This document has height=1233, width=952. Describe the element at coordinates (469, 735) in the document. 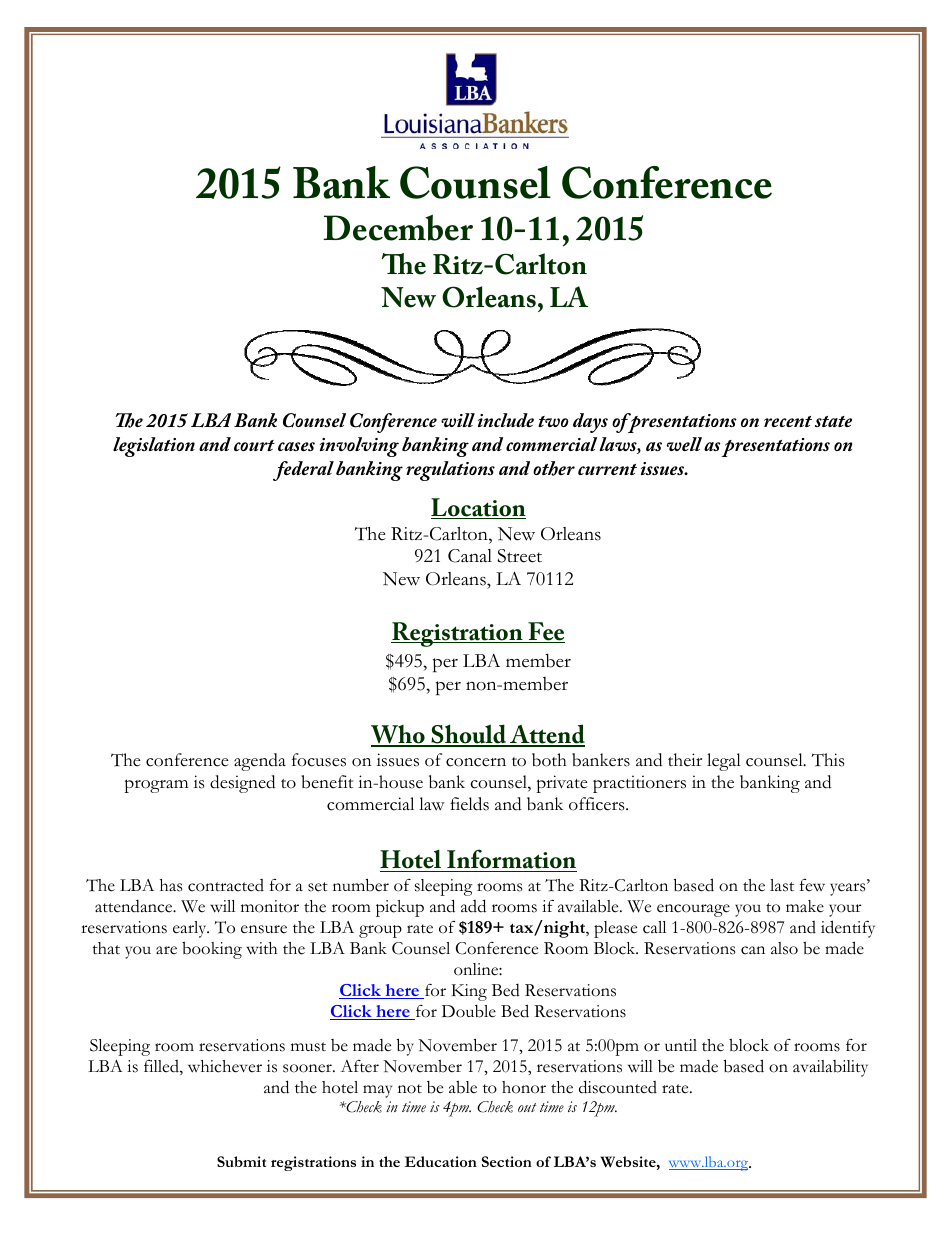

I see `Should` at that location.
